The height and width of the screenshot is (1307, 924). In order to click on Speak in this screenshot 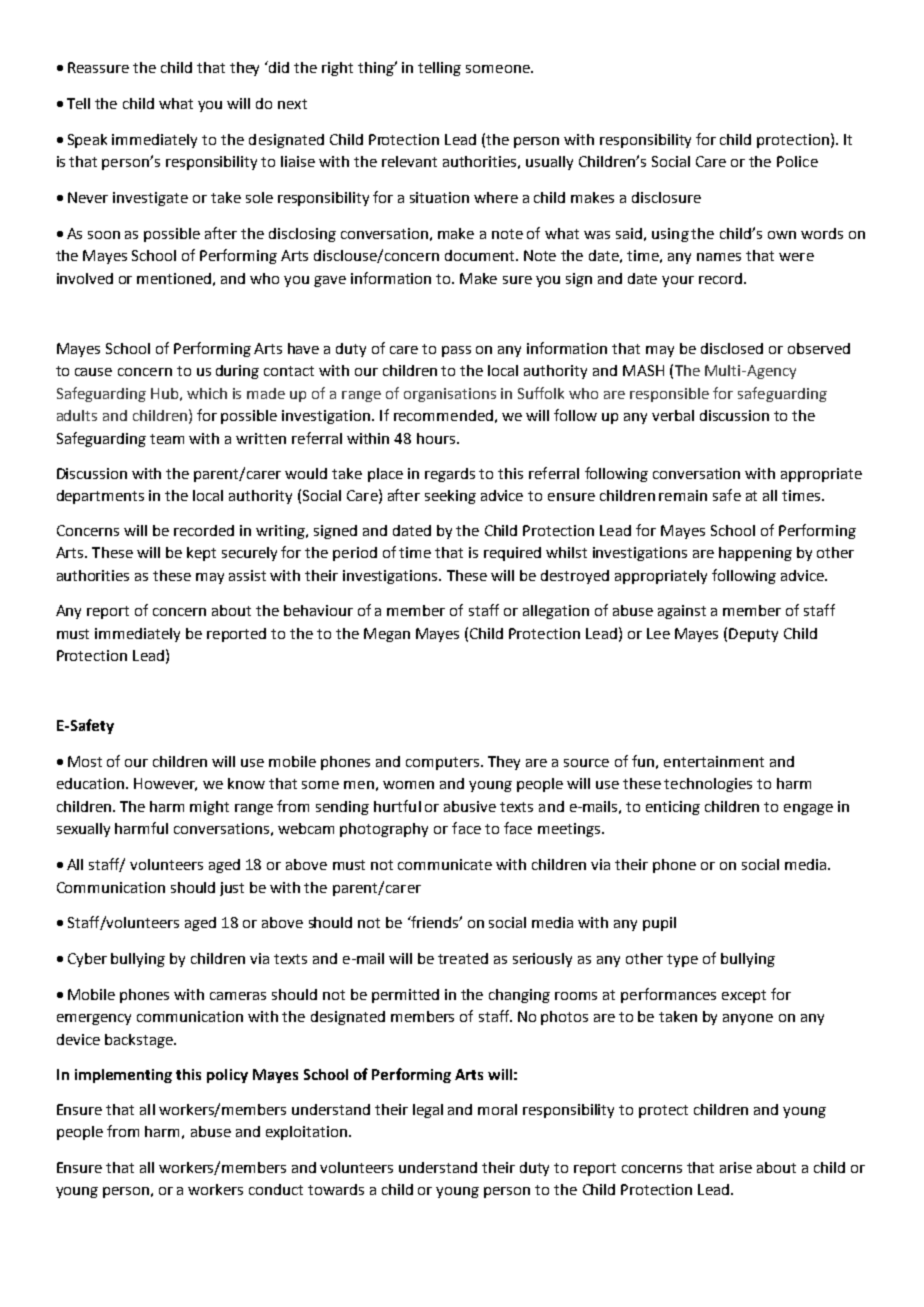, I will do `click(87, 141)`.
